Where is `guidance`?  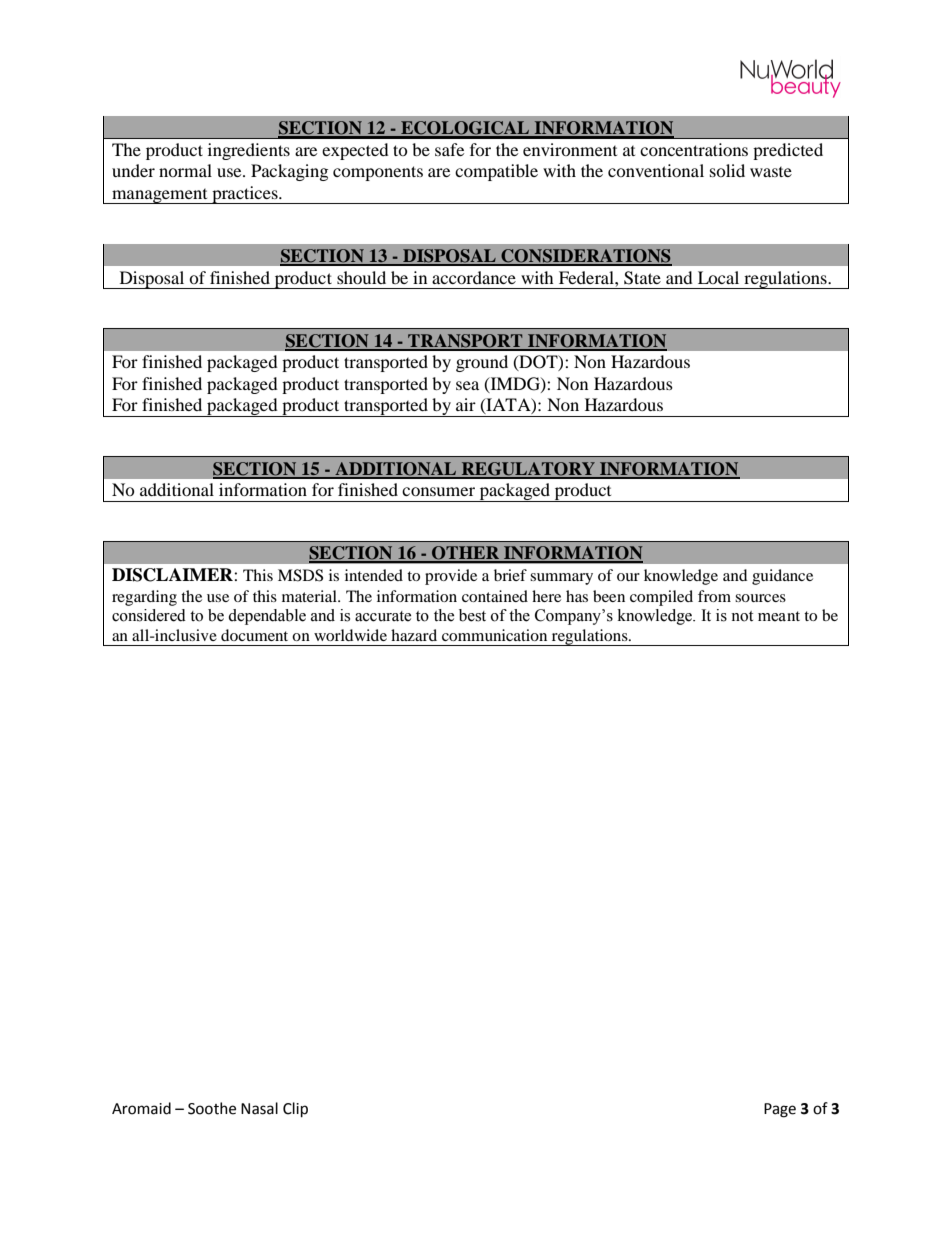 guidance is located at coordinates (782, 577).
